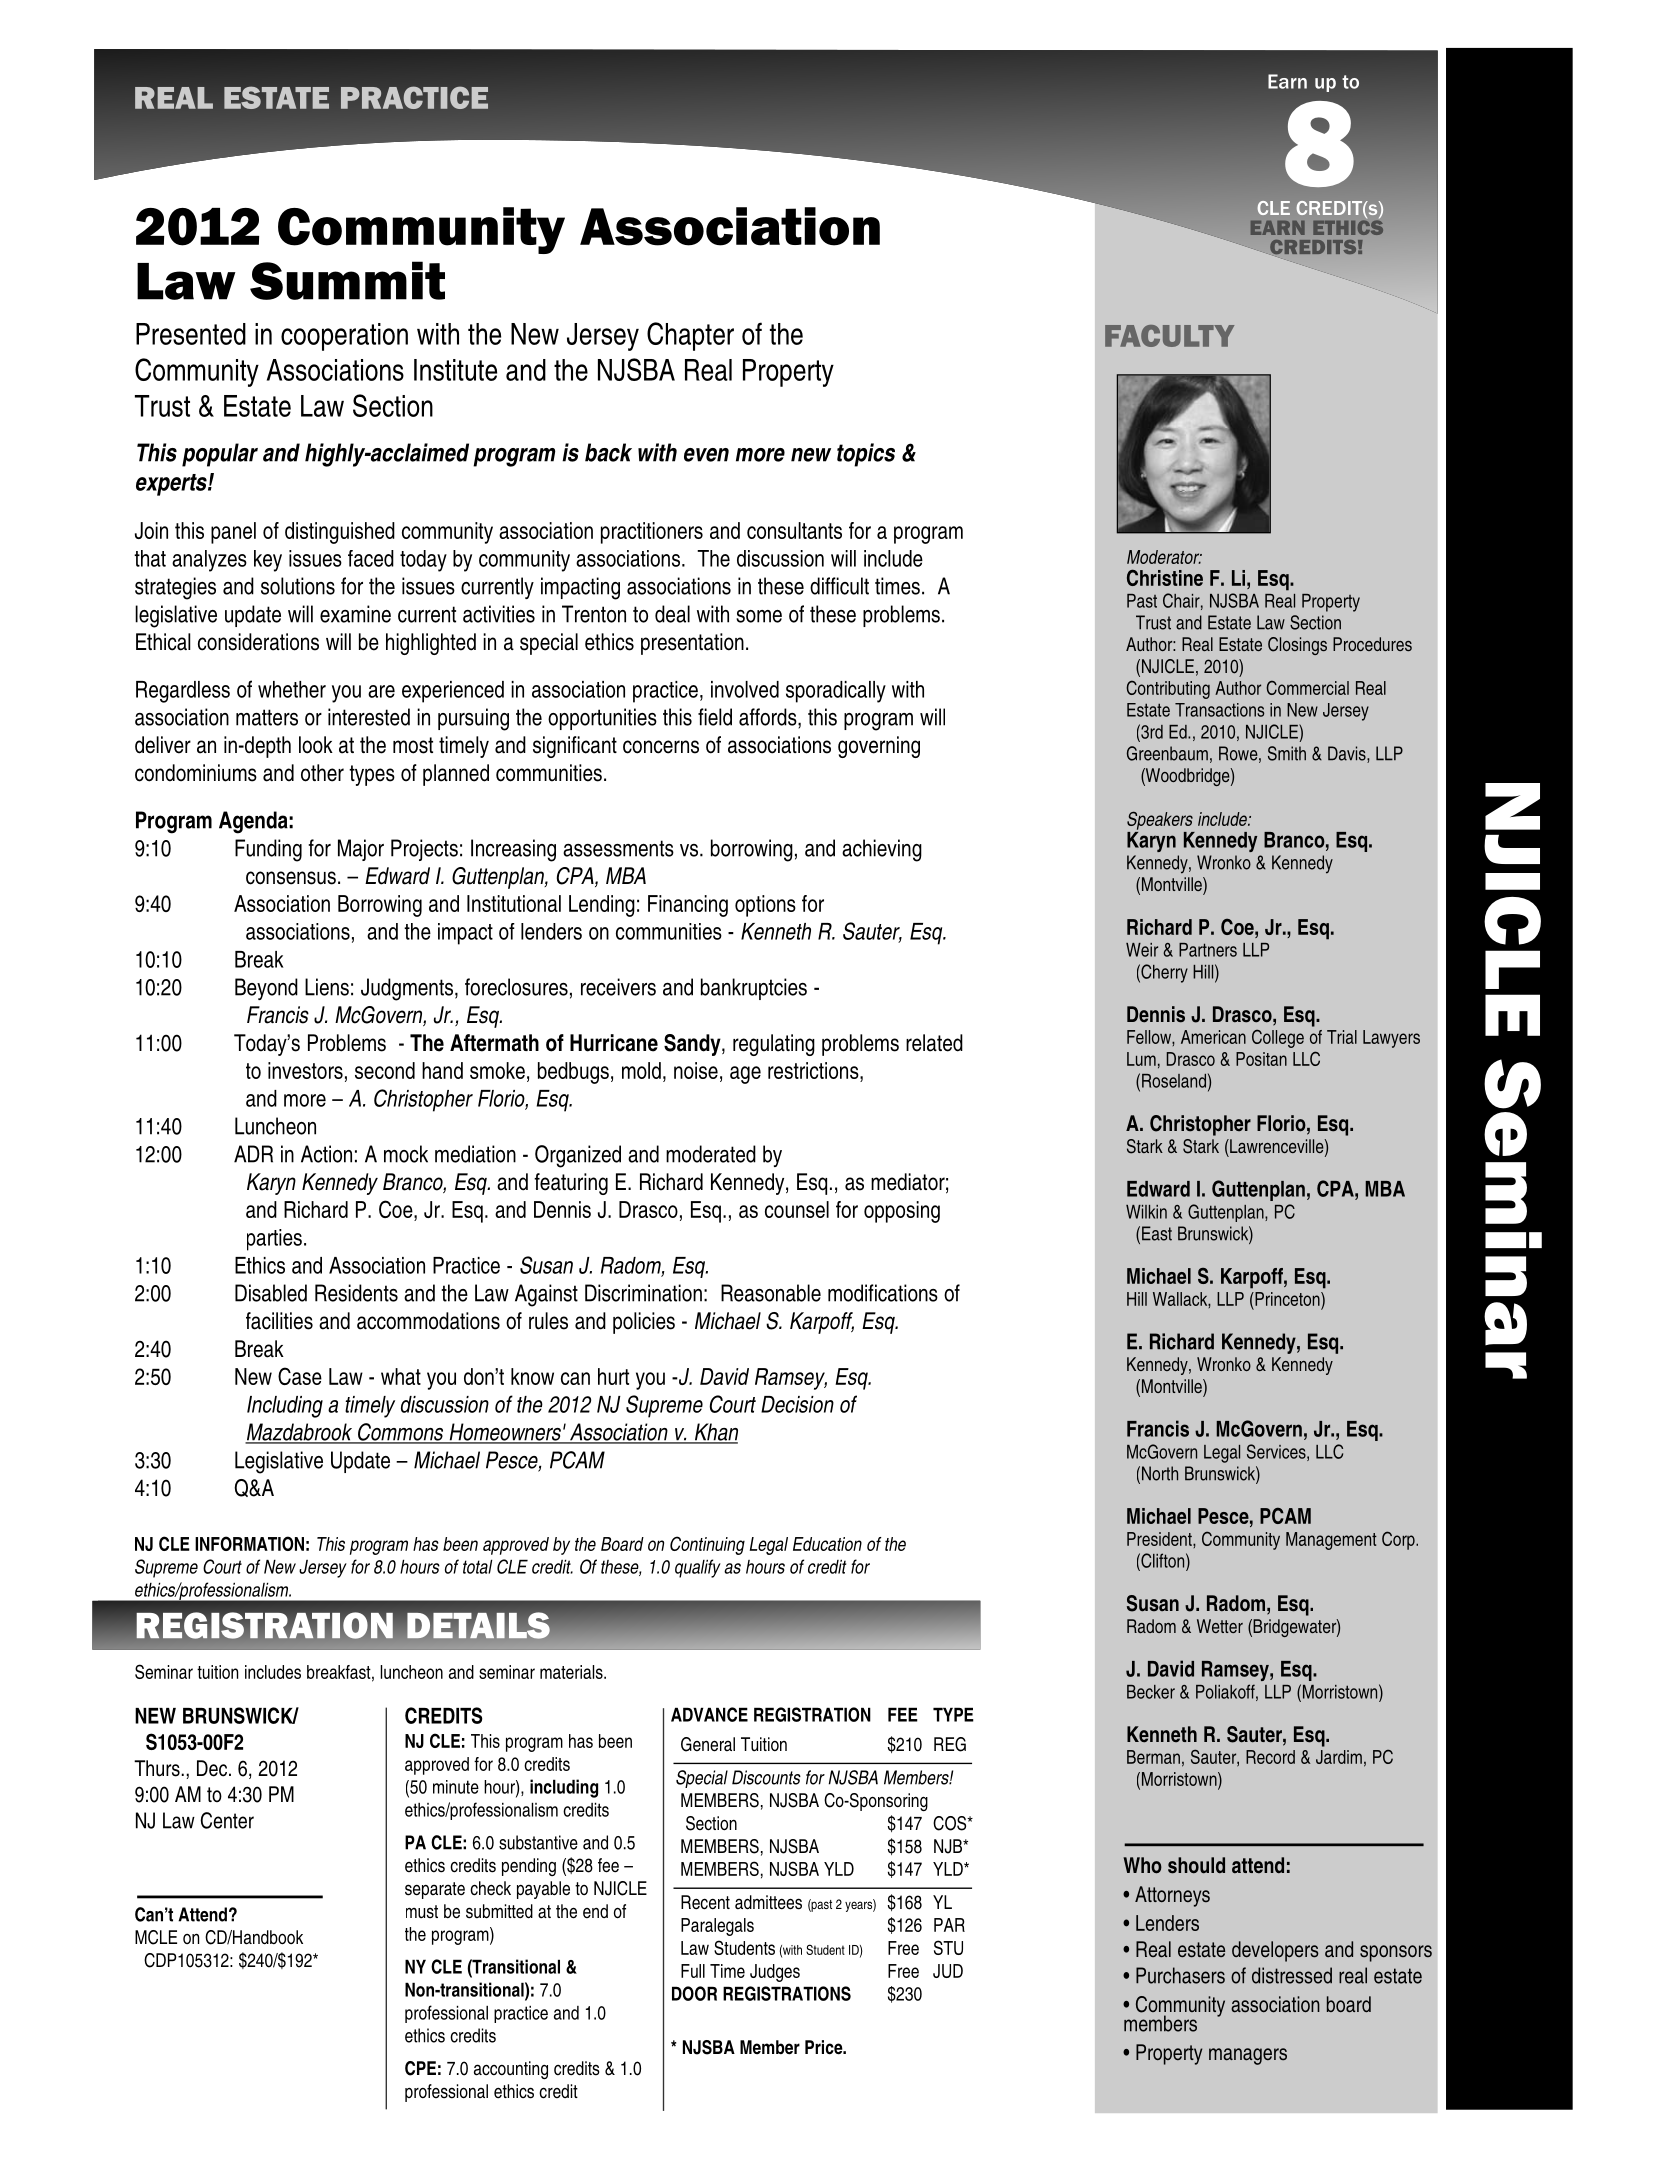 This image has width=1669, height=2160. Describe the element at coordinates (420, 2068) in the image. I see `CPE` at that location.
